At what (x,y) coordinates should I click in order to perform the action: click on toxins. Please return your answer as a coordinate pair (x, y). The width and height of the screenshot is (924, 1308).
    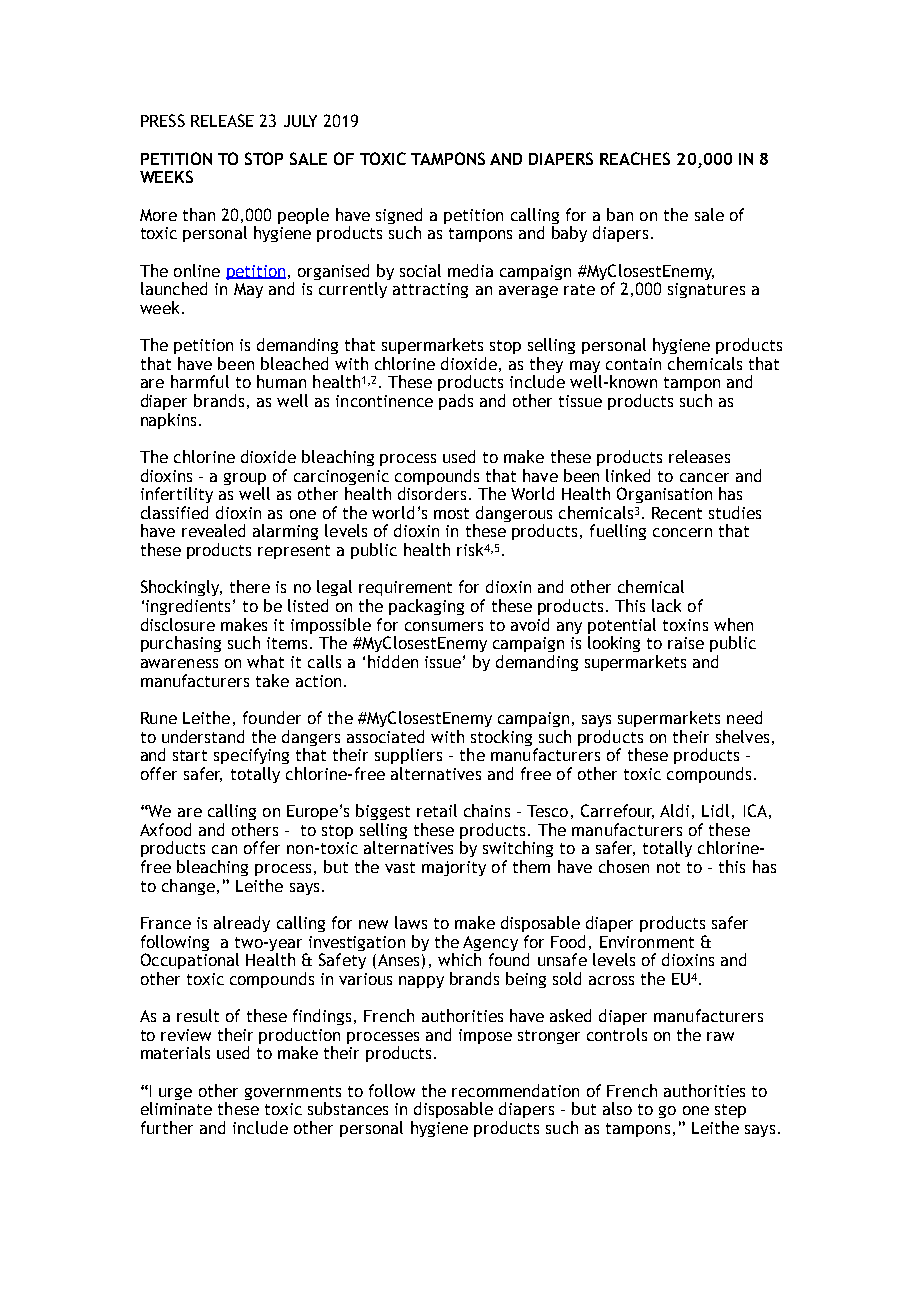
    Looking at the image, I should click on (685, 625).
